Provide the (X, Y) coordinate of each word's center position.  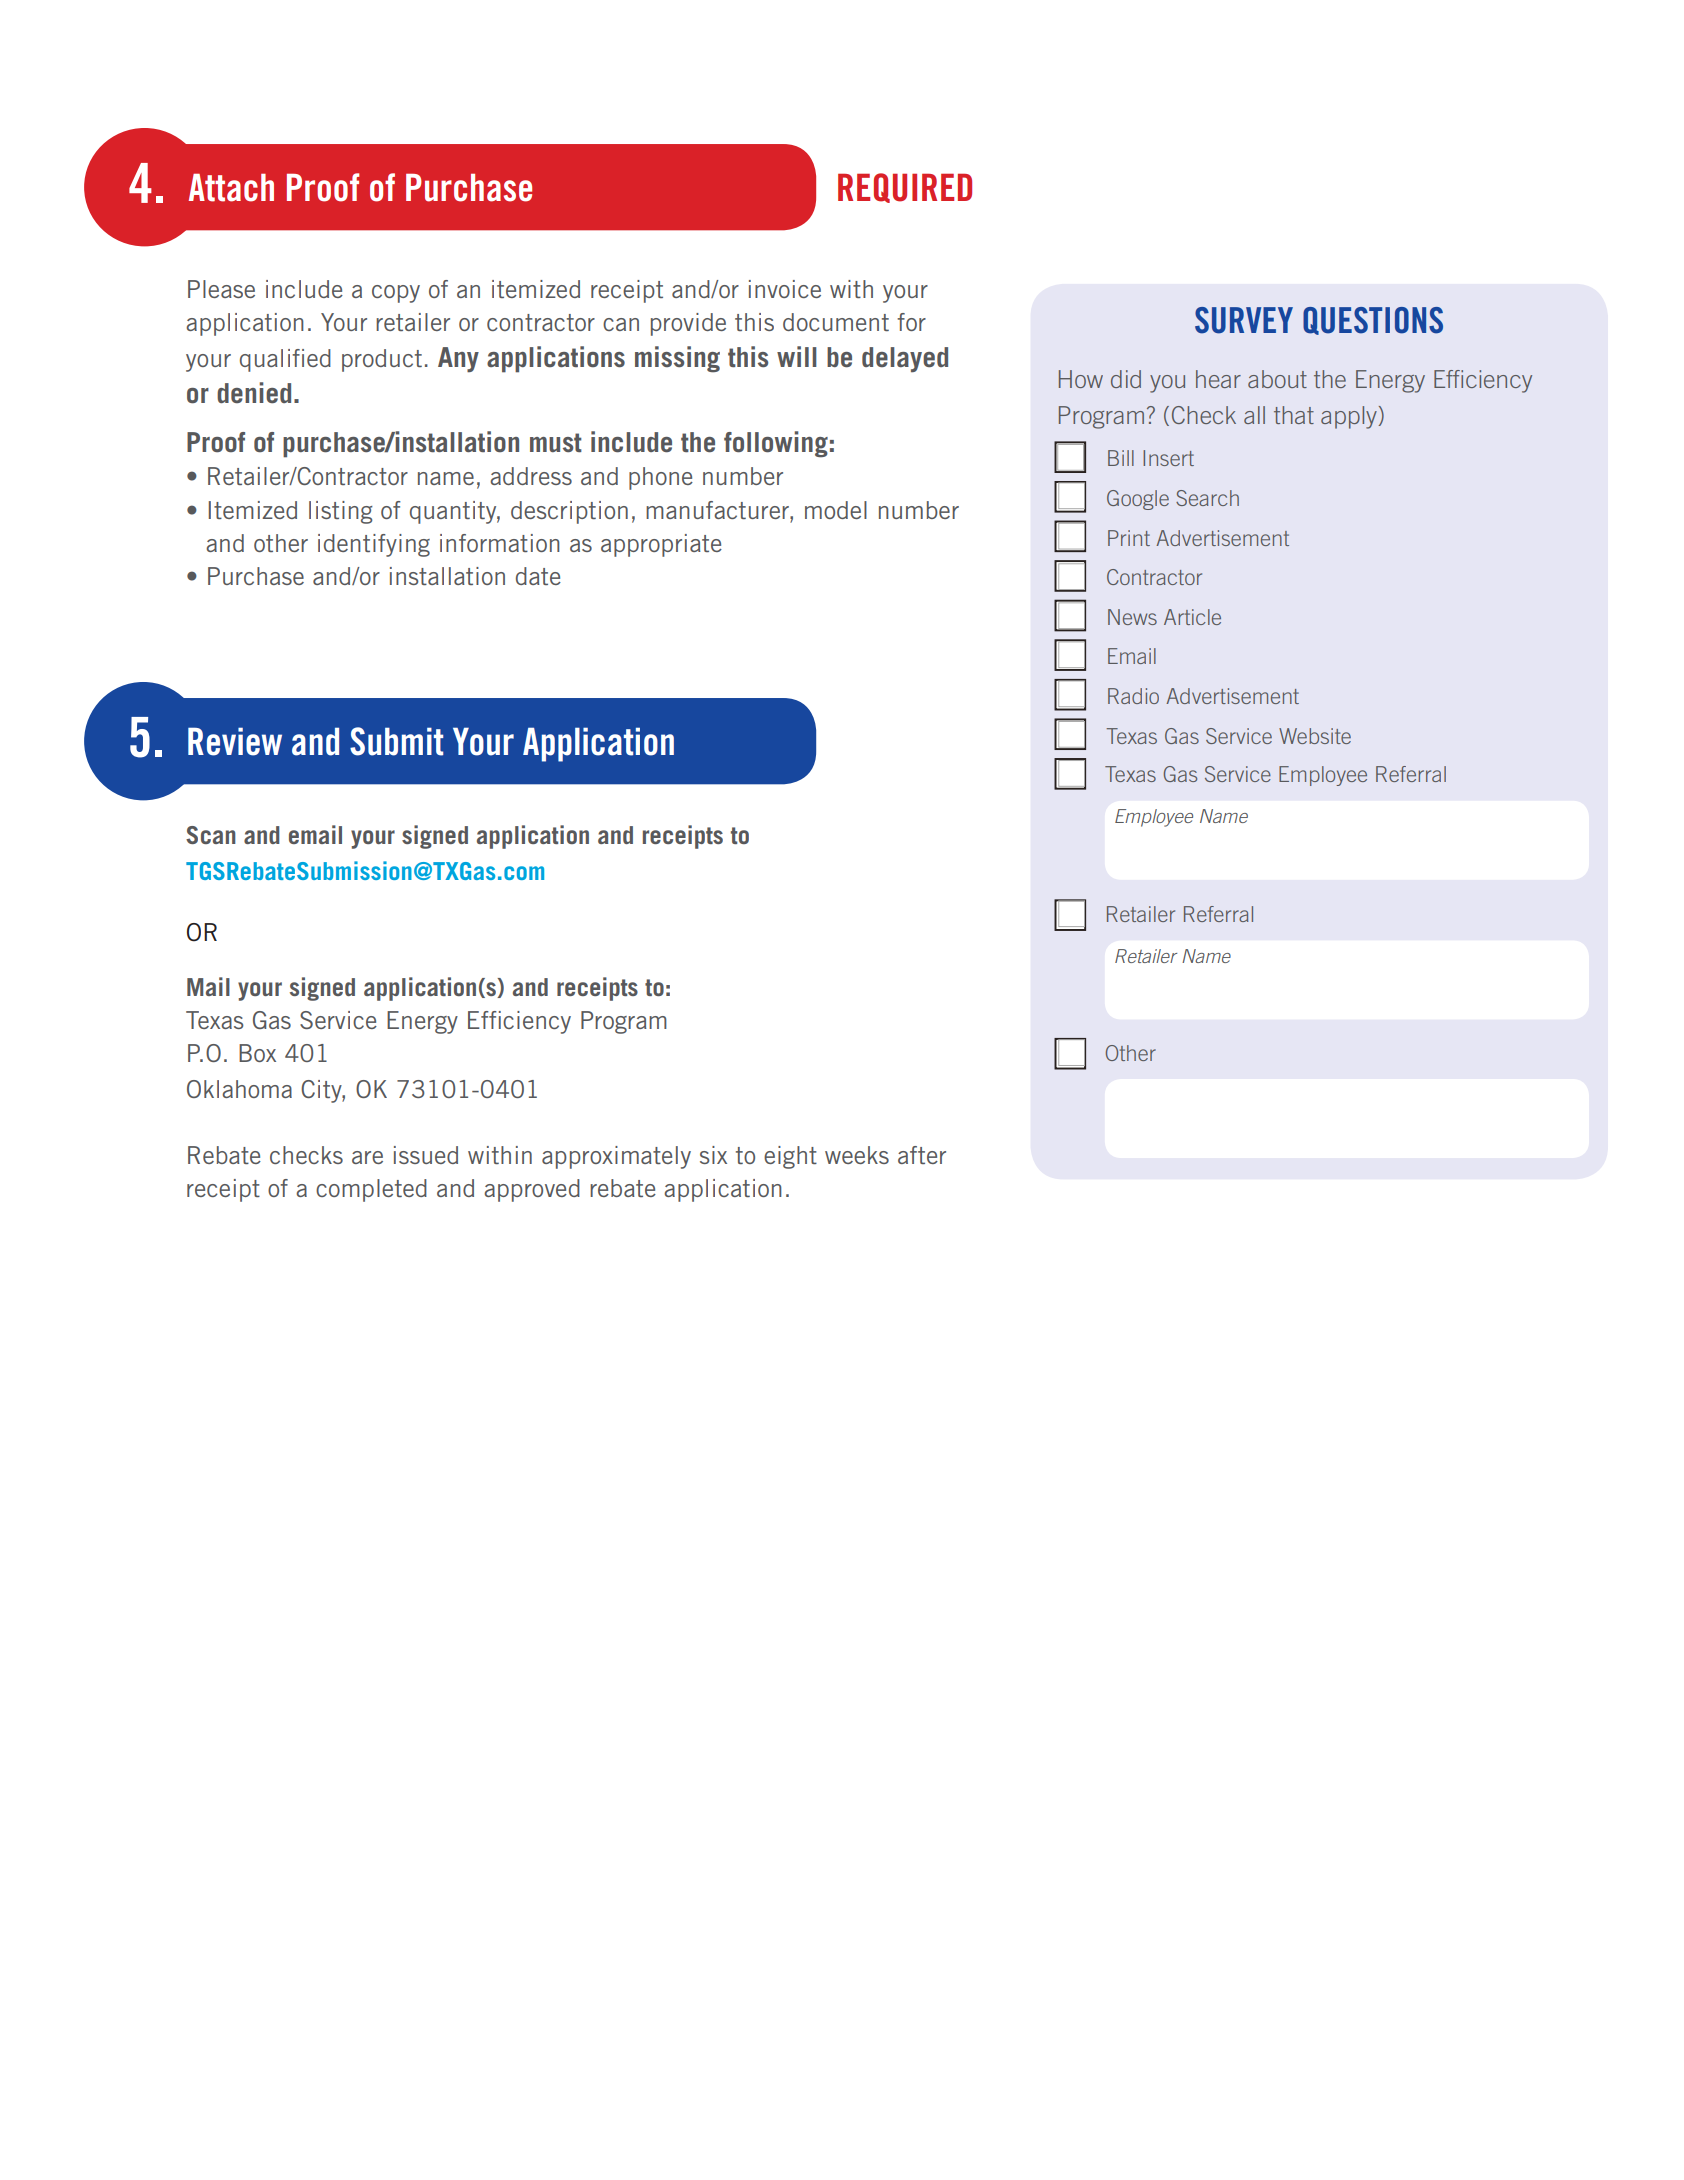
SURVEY (1244, 320)
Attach (231, 188)
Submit (396, 741)
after (922, 1155)
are (367, 1157)
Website (1315, 736)
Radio (1133, 696)
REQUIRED (905, 188)
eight (790, 1157)
